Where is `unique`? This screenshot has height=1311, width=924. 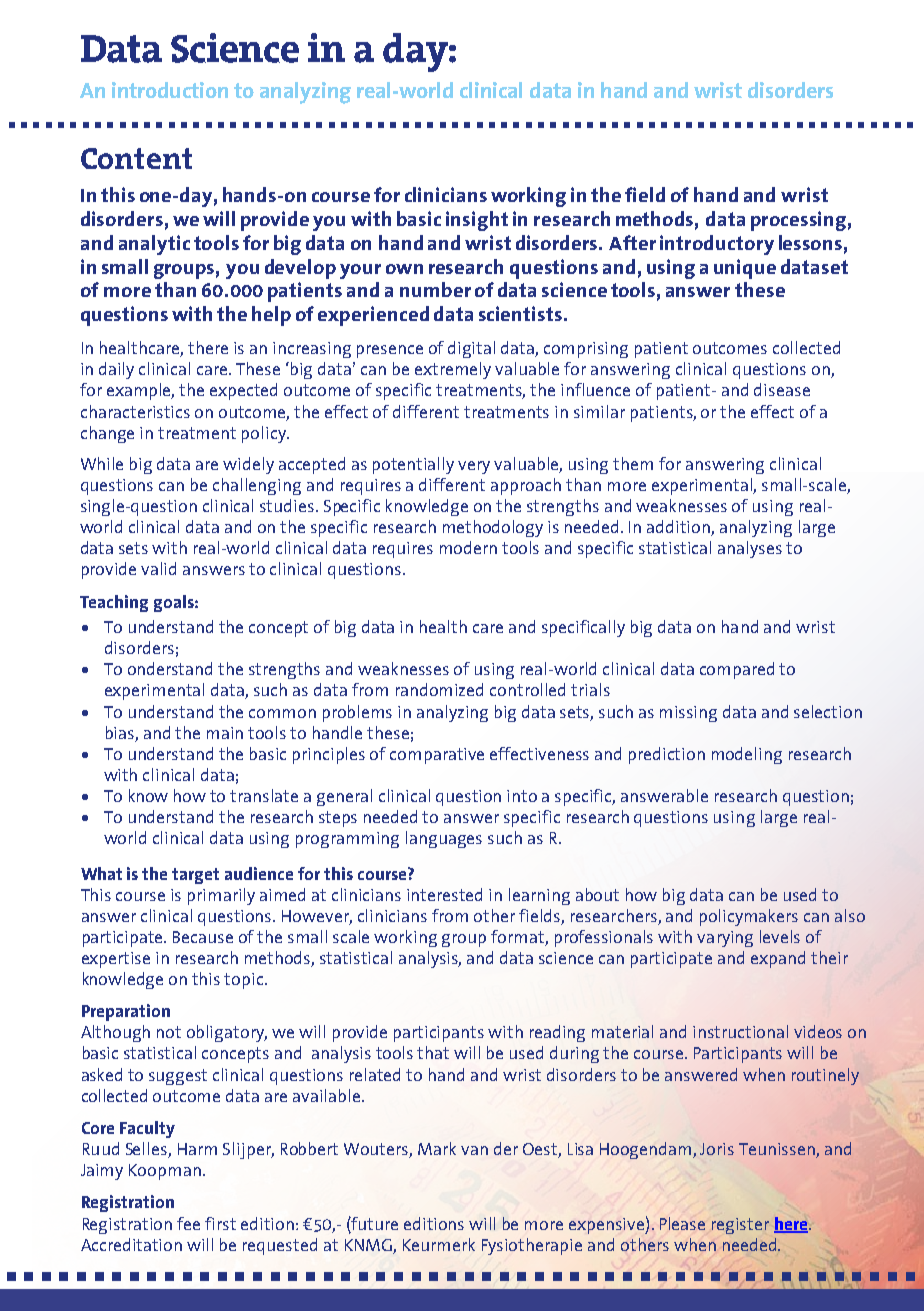
unique is located at coordinates (745, 269).
